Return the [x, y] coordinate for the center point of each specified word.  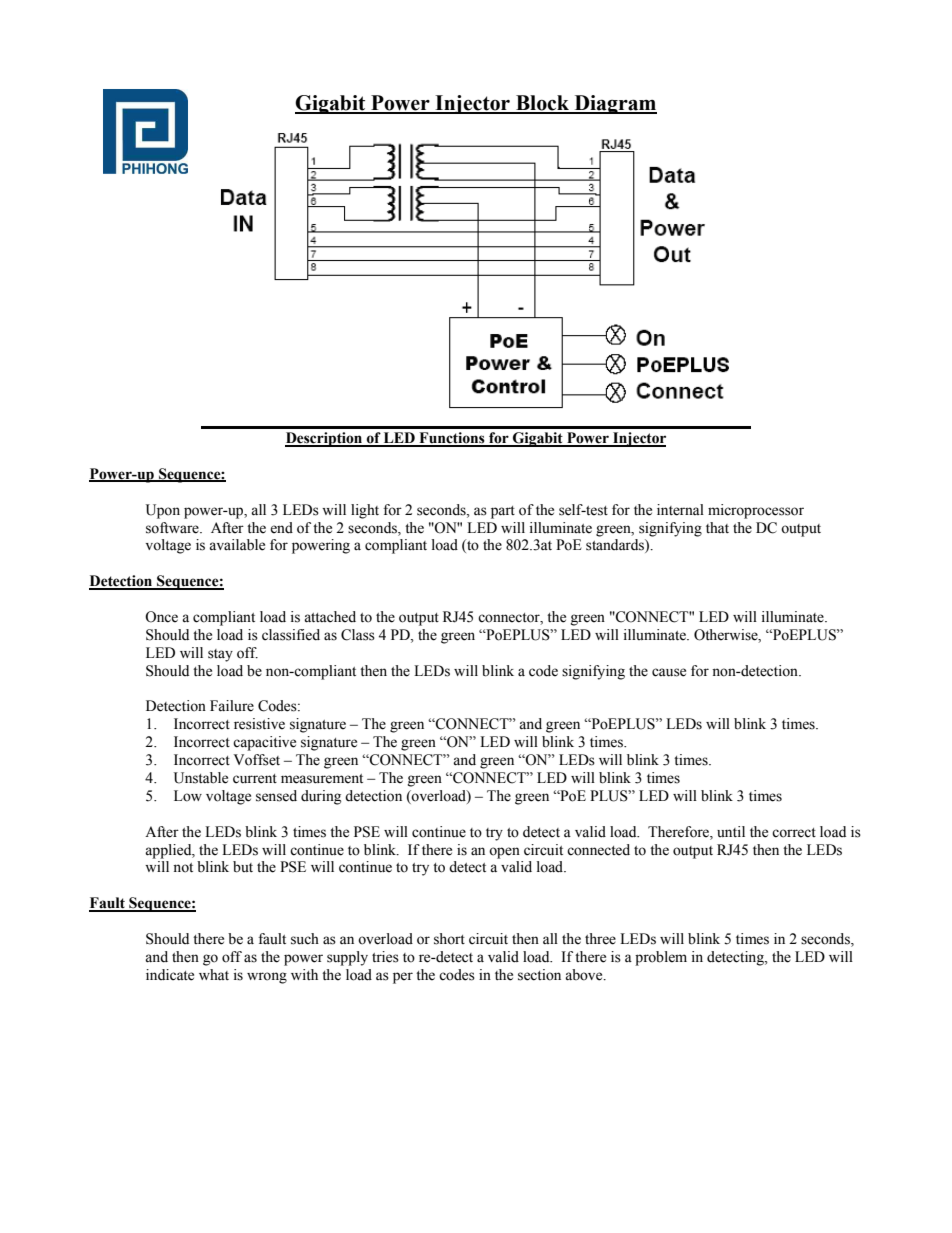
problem [661, 958]
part [503, 512]
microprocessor [756, 511]
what [214, 974]
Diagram [614, 104]
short [449, 939]
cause [669, 672]
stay [220, 655]
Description [325, 439]
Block [543, 104]
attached [330, 617]
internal [680, 510]
